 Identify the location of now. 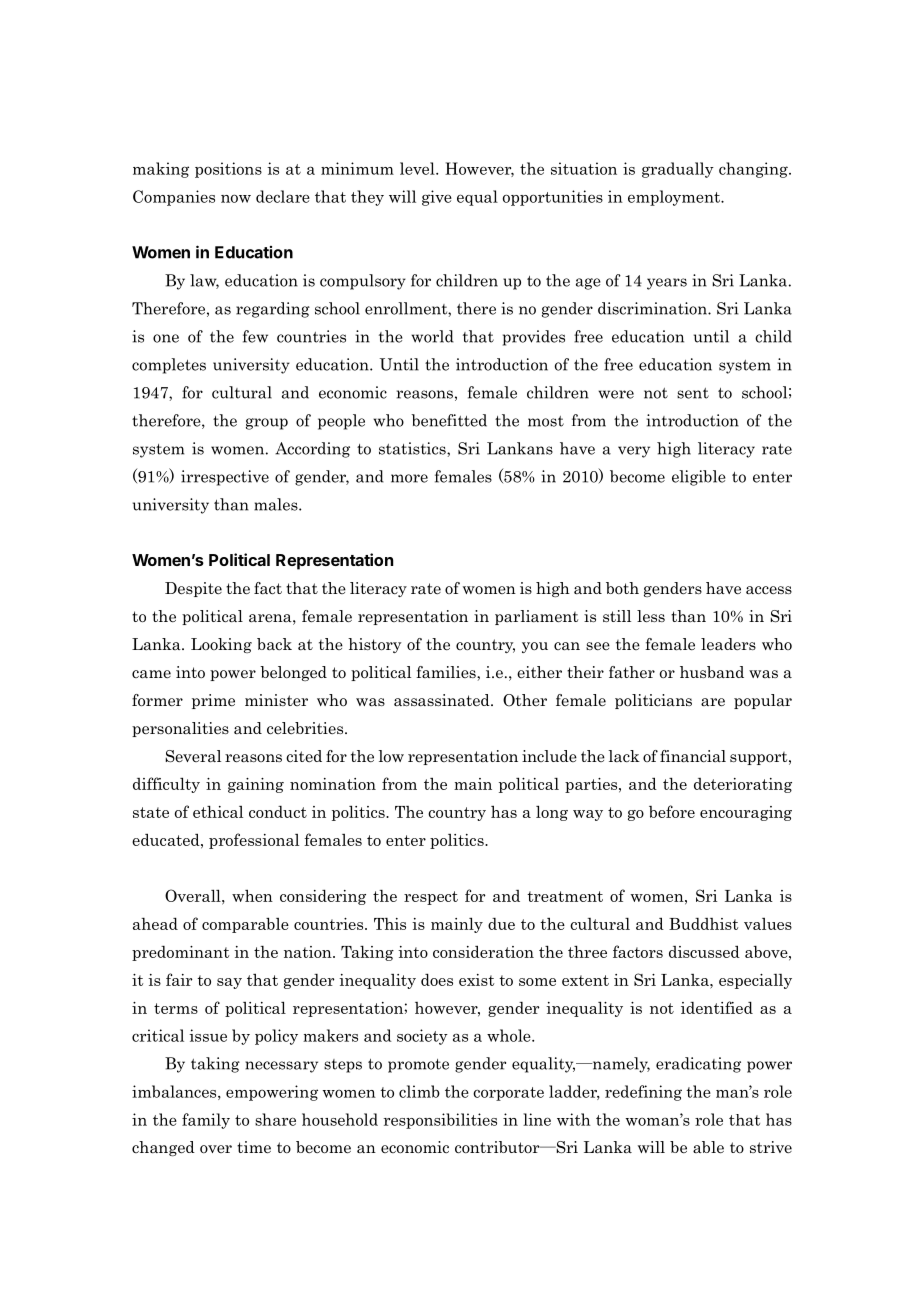
(236, 198).
